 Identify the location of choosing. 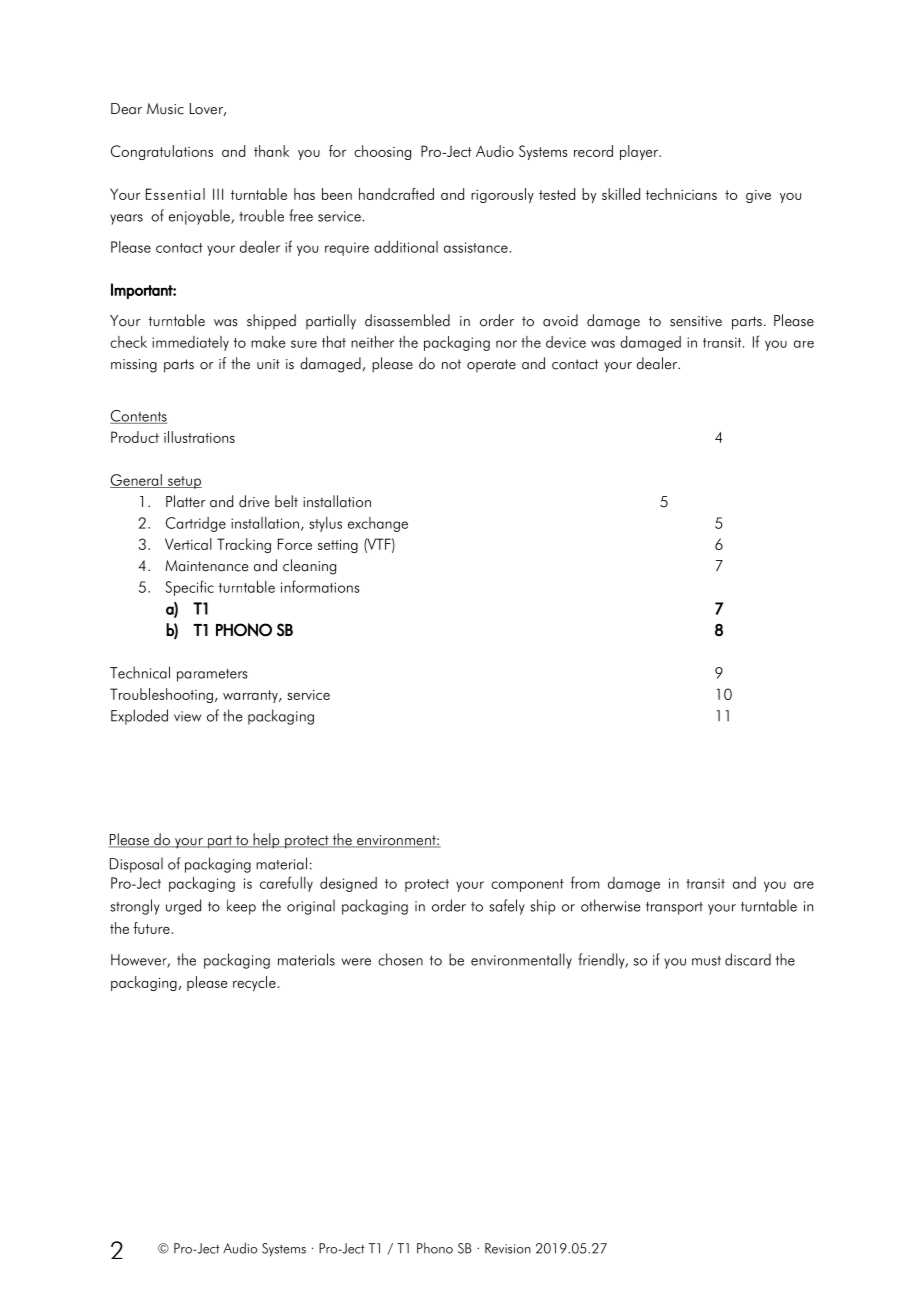
(382, 152).
